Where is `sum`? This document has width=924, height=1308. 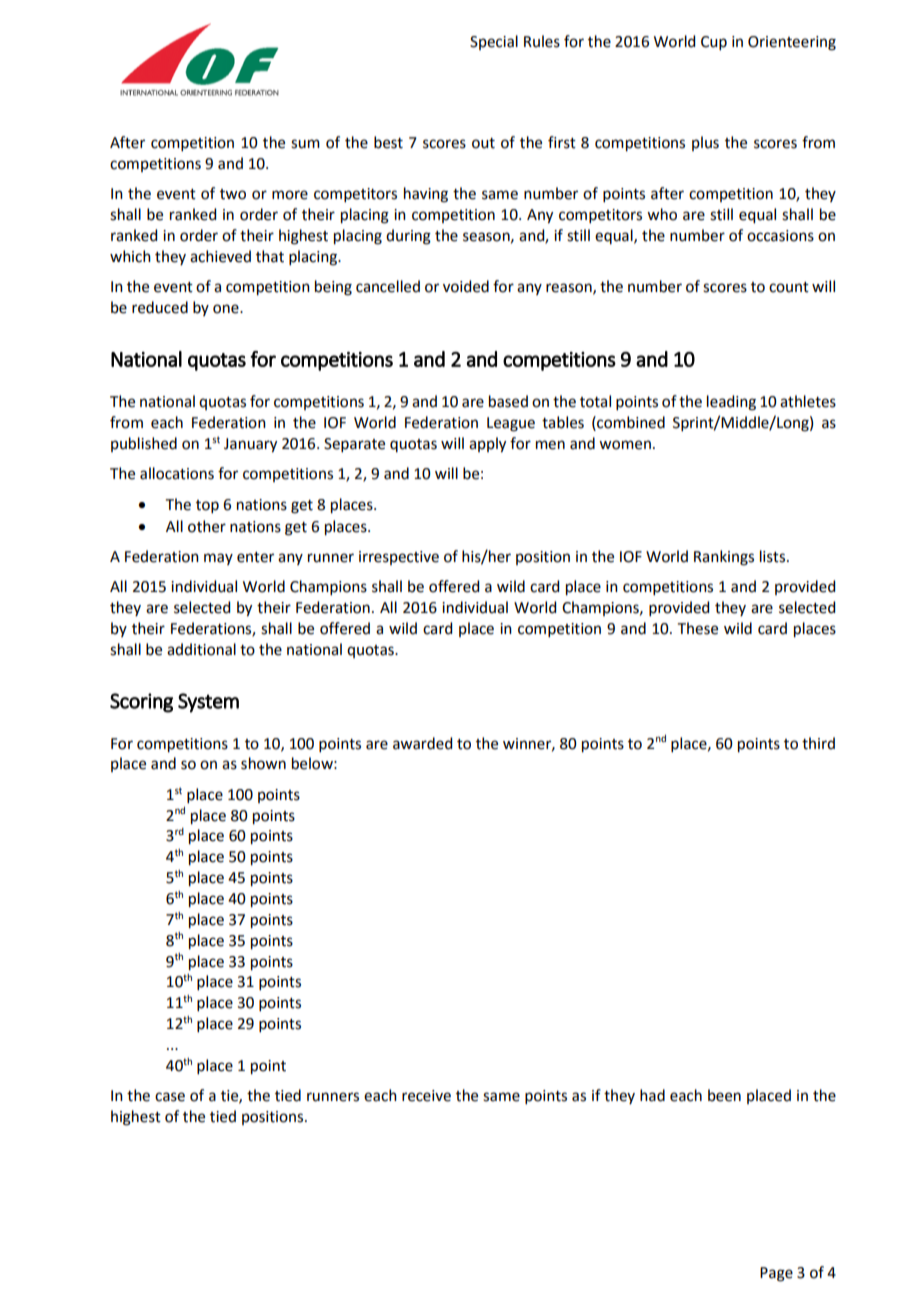 sum is located at coordinates (305, 144).
